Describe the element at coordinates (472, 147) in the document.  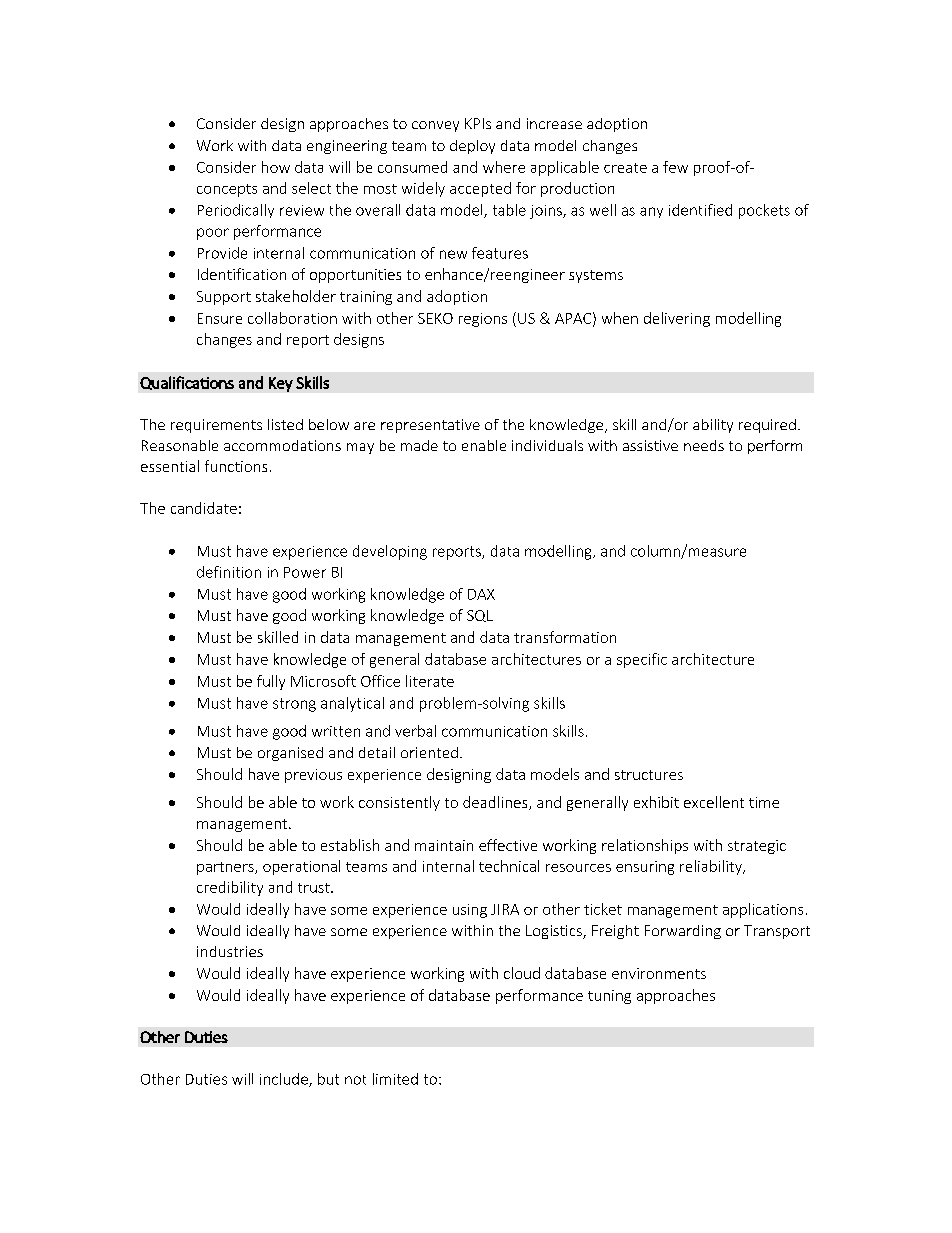
I see `deploy` at that location.
